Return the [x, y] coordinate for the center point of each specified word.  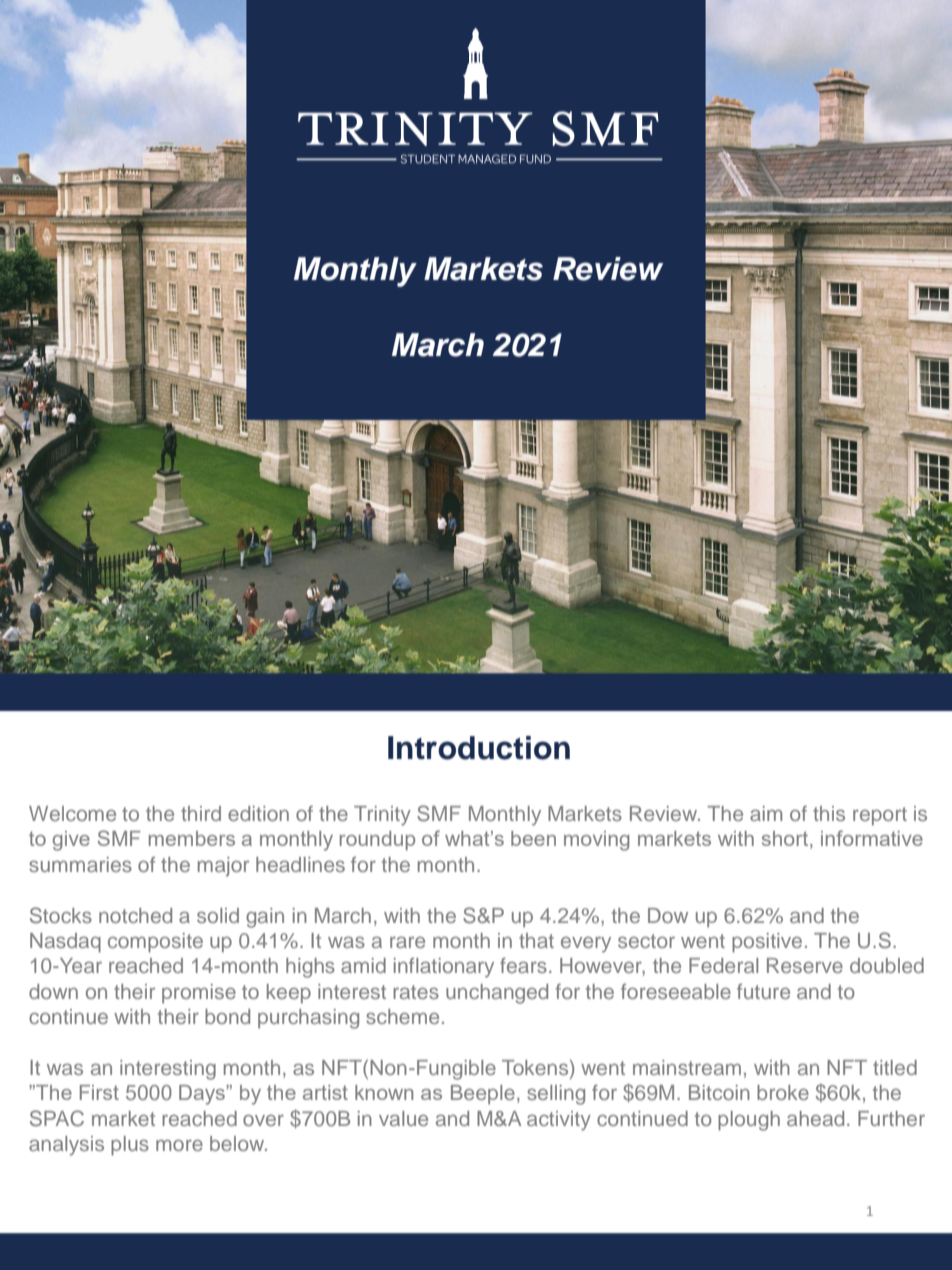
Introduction [479, 748]
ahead [815, 1118]
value [403, 1118]
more [179, 1145]
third [201, 813]
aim [766, 813]
